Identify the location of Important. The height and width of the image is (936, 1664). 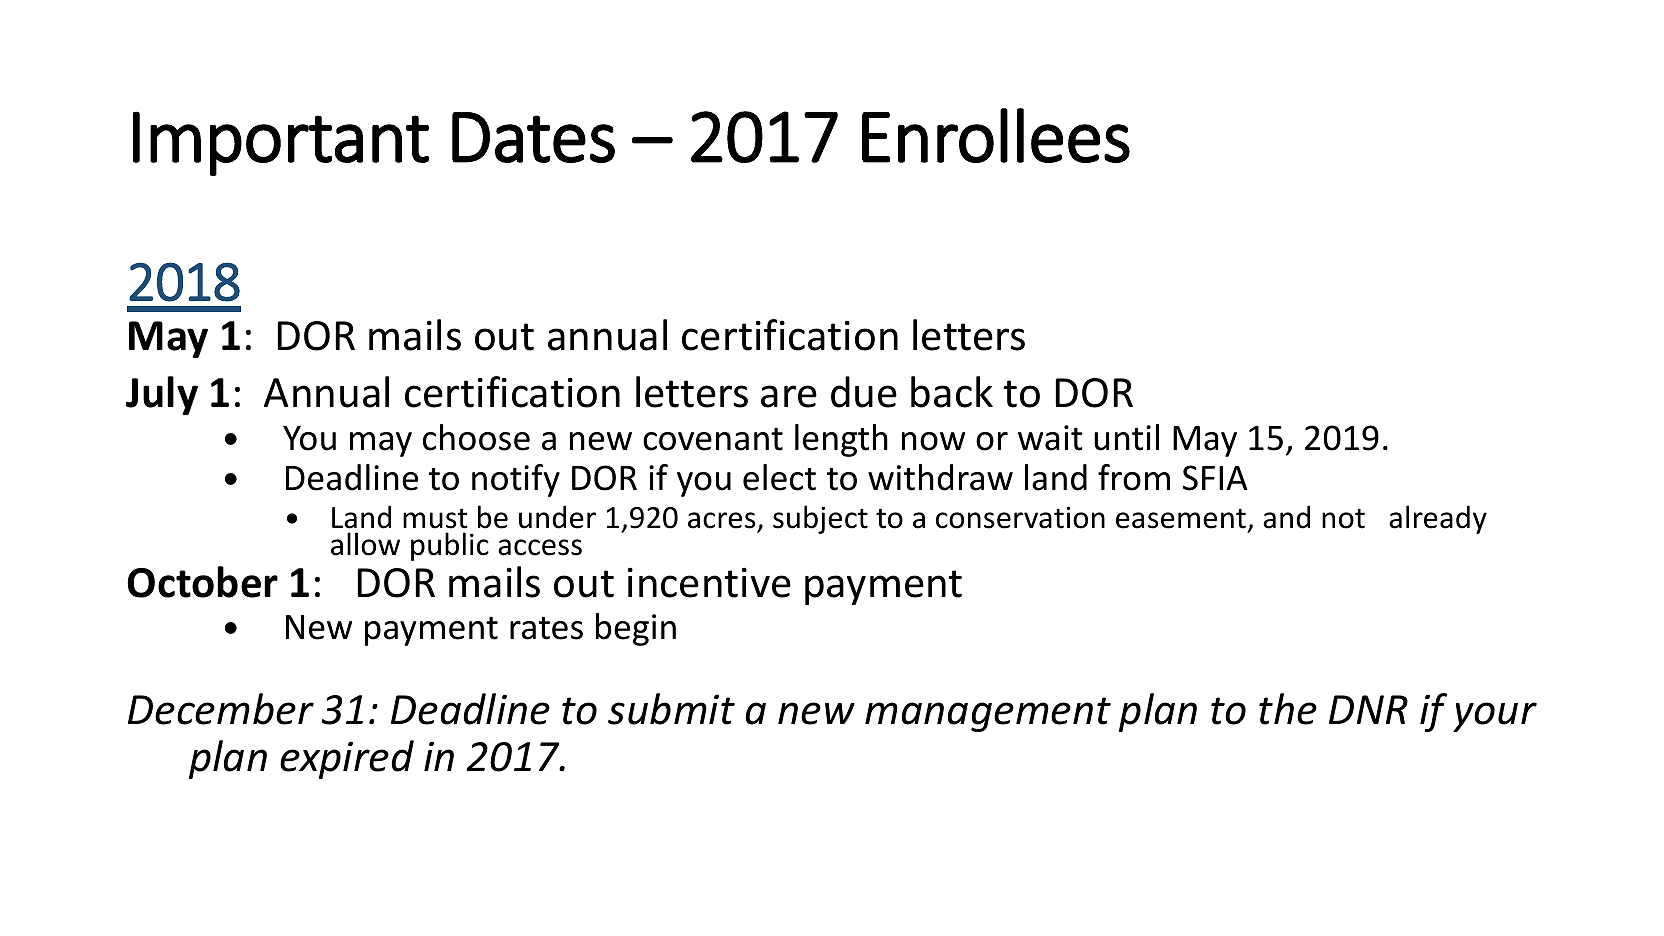
(281, 143).
